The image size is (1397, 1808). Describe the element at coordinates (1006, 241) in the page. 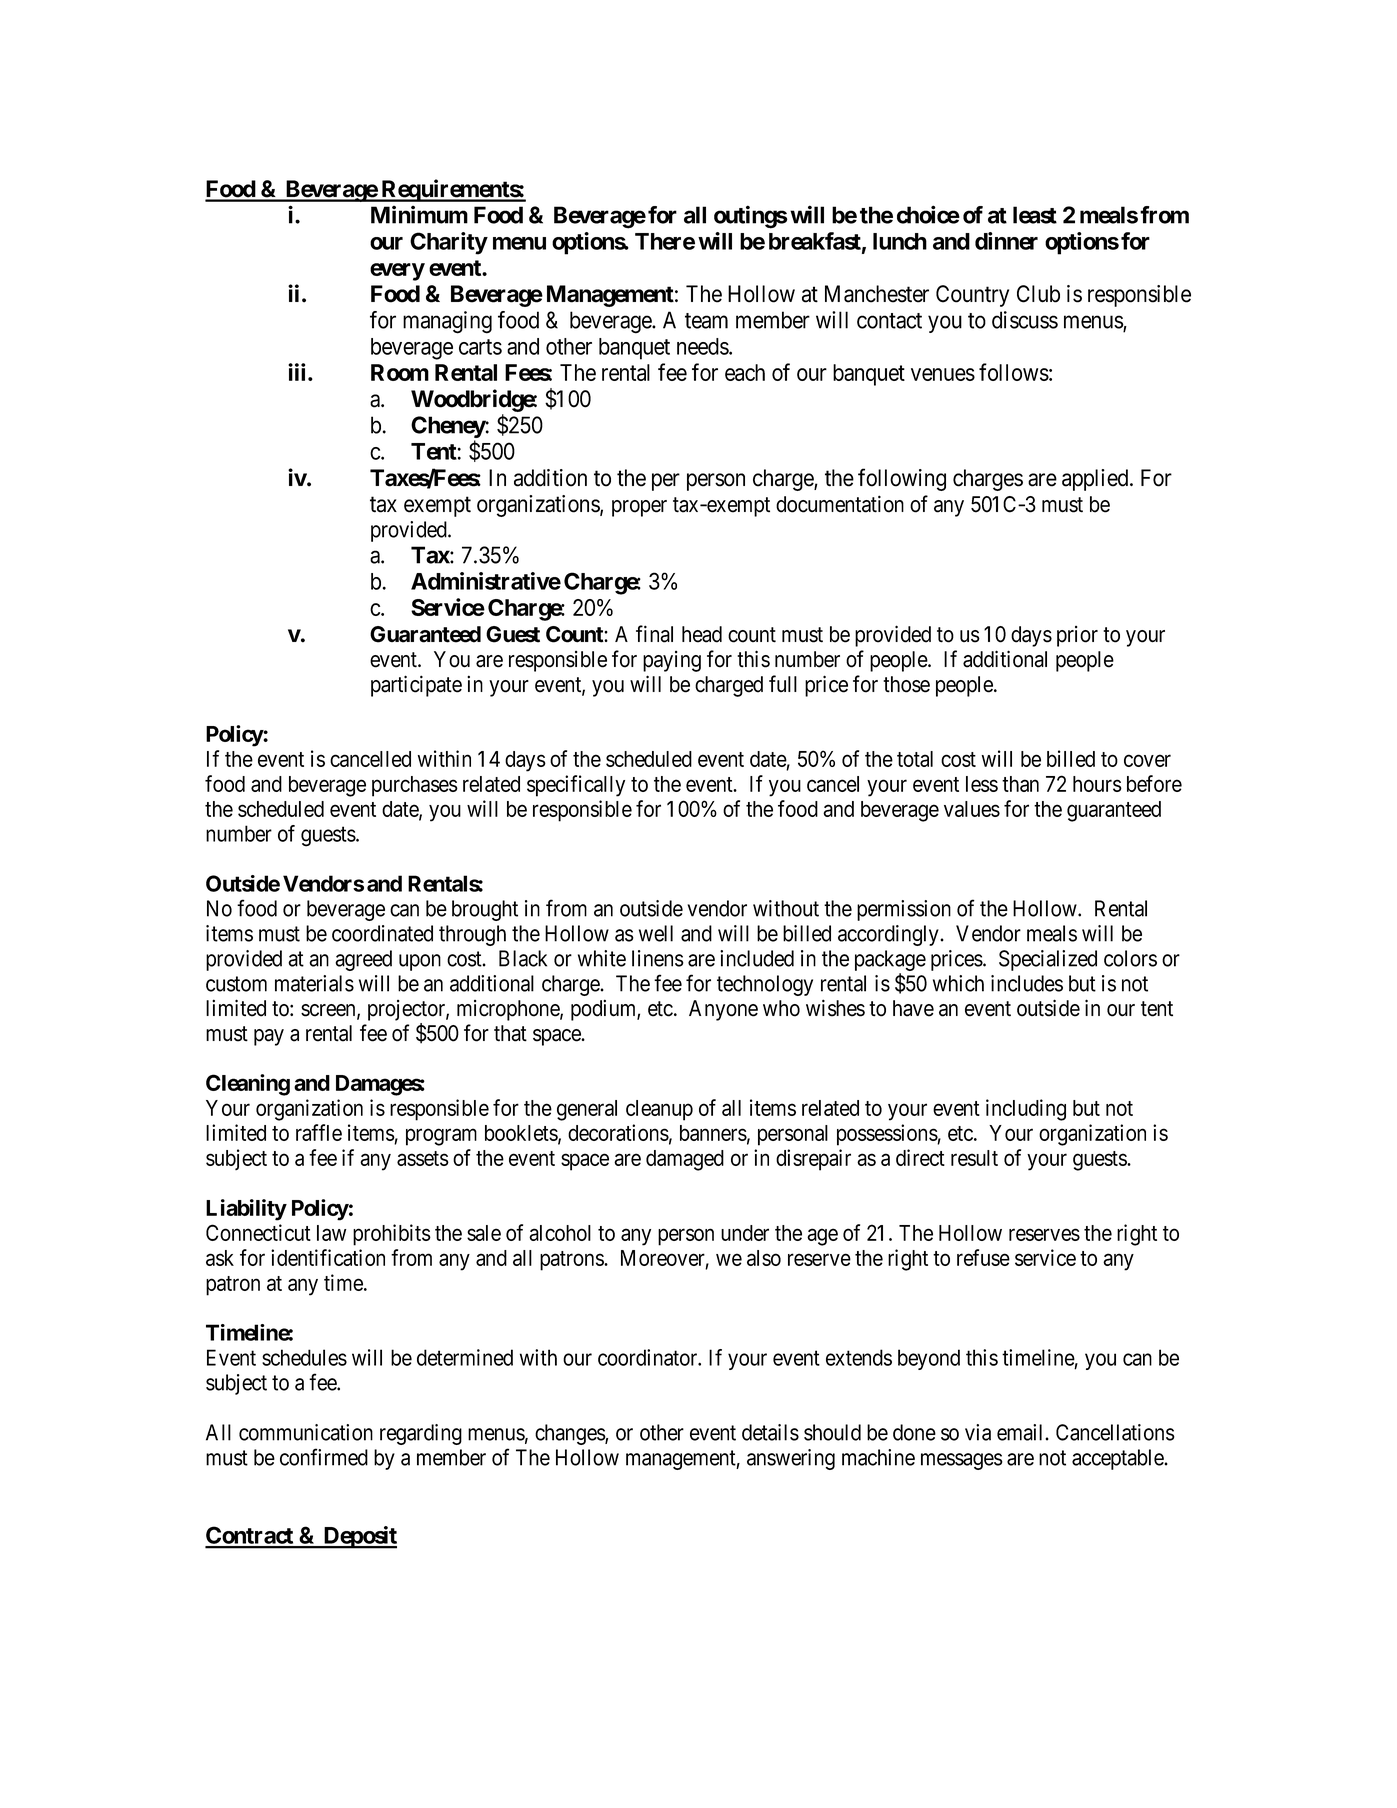

I see `dinner` at that location.
